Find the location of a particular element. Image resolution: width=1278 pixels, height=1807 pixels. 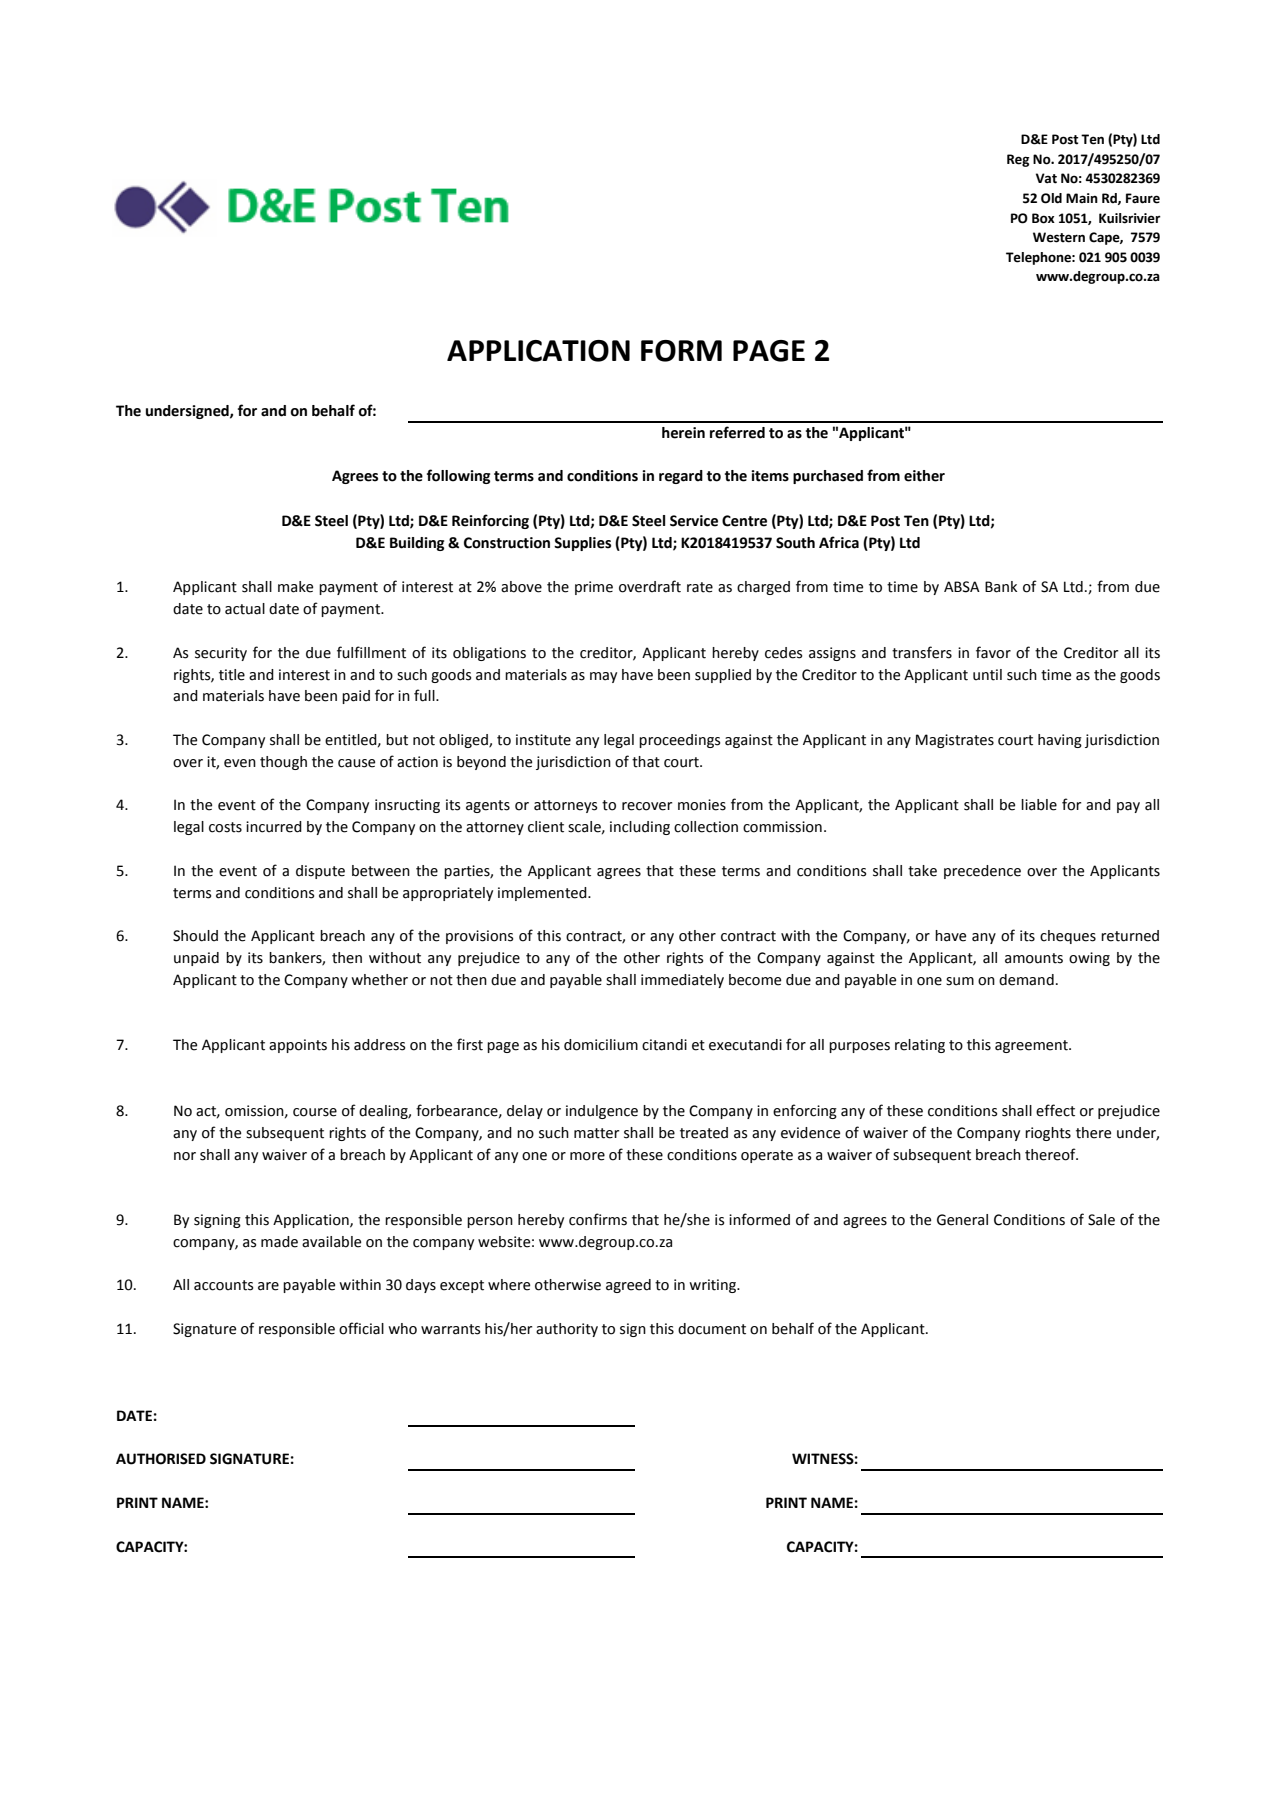

AUTHORISED is located at coordinates (161, 1459).
